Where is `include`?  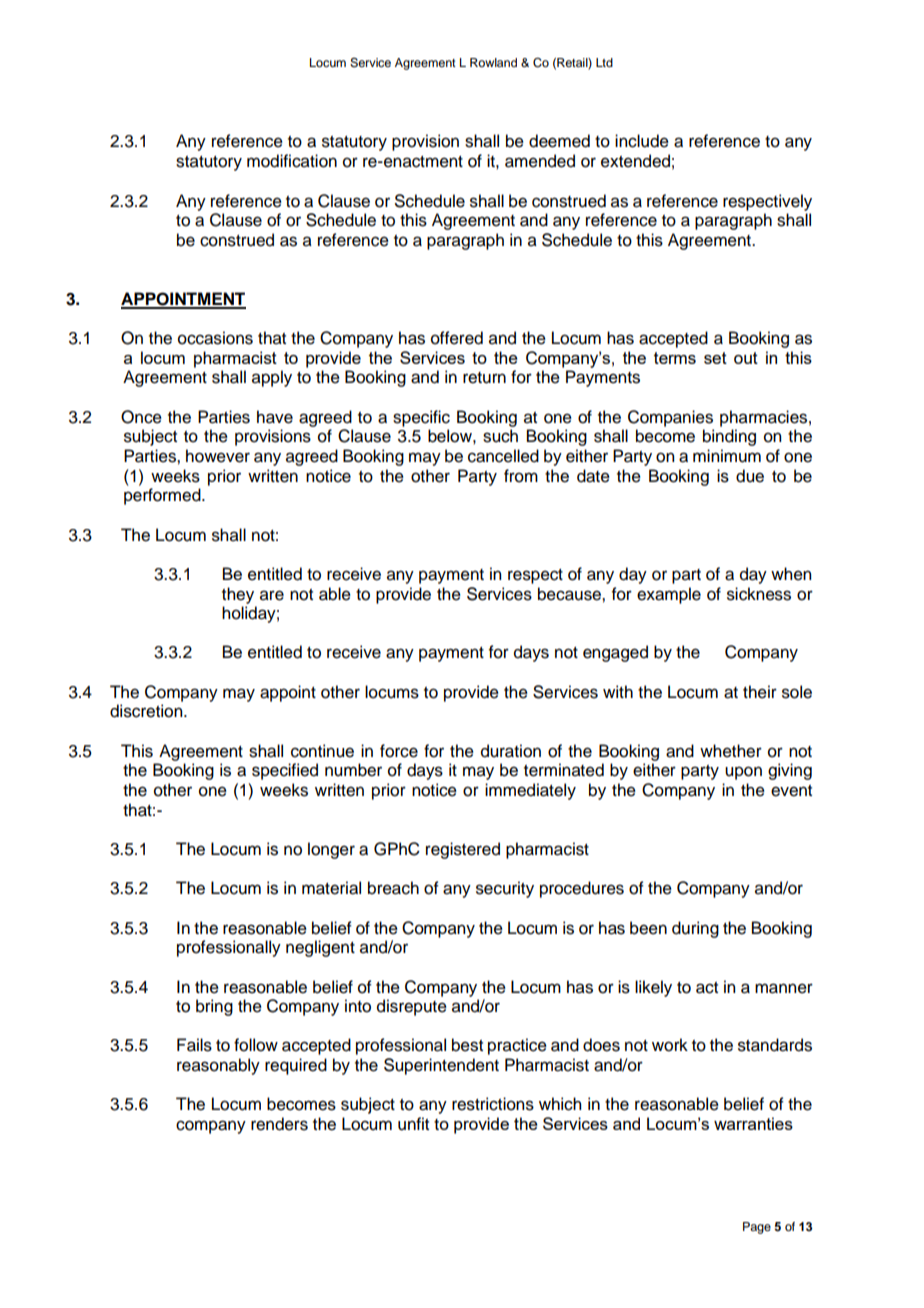
include is located at coordinates (642, 141).
